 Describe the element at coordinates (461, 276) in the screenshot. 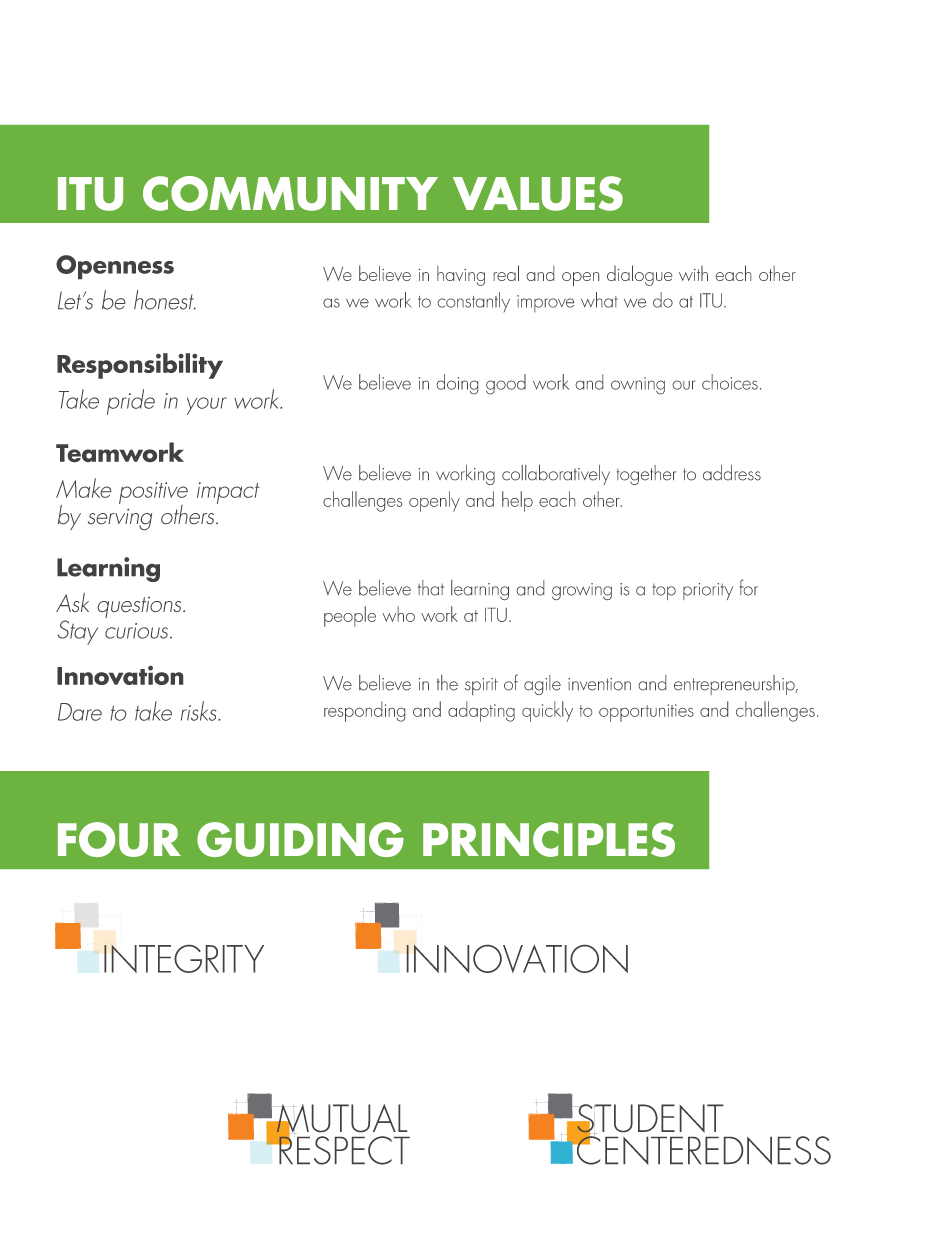

I see `having` at that location.
